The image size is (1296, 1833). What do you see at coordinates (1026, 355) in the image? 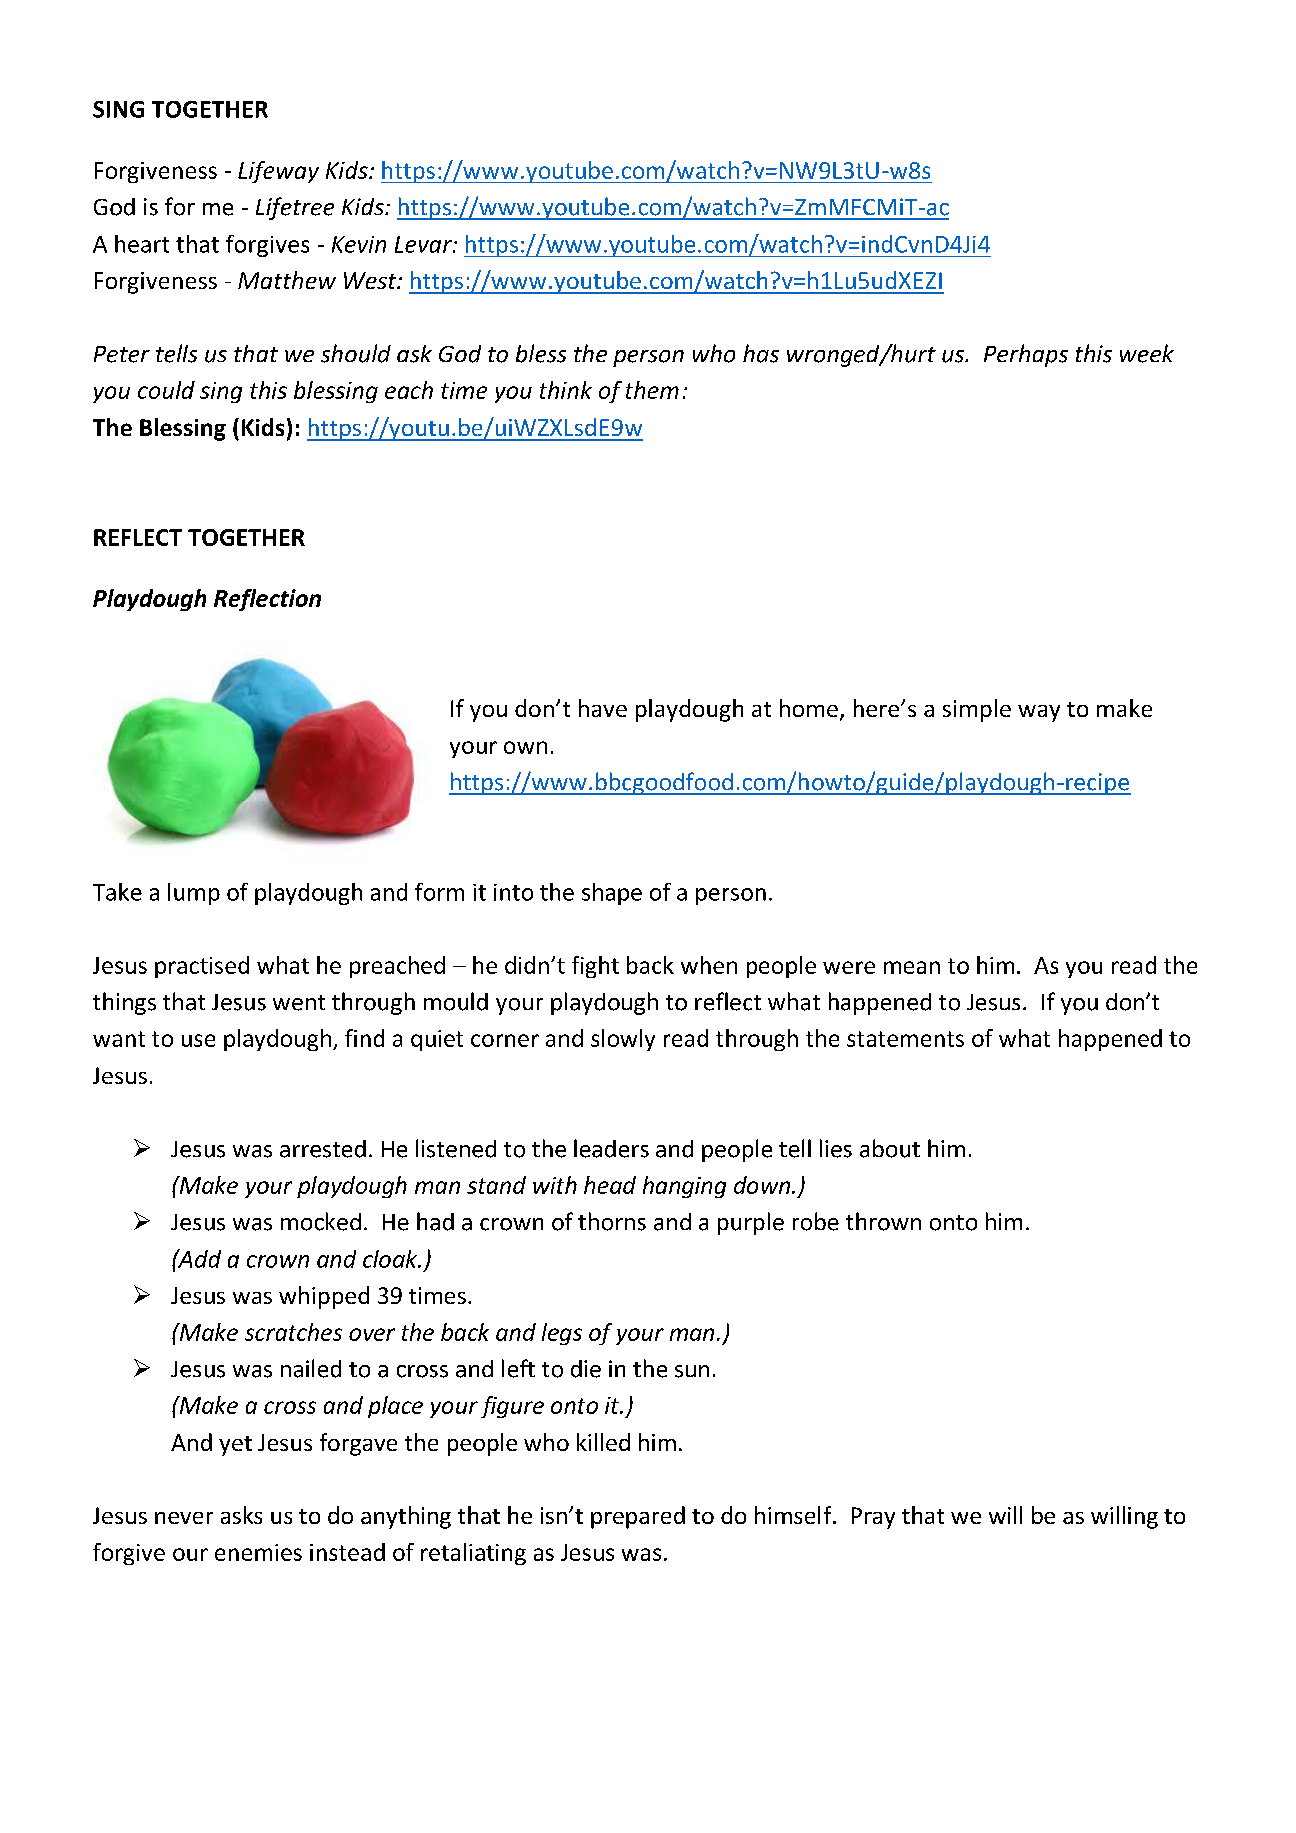
I see `Perhaps` at bounding box center [1026, 355].
